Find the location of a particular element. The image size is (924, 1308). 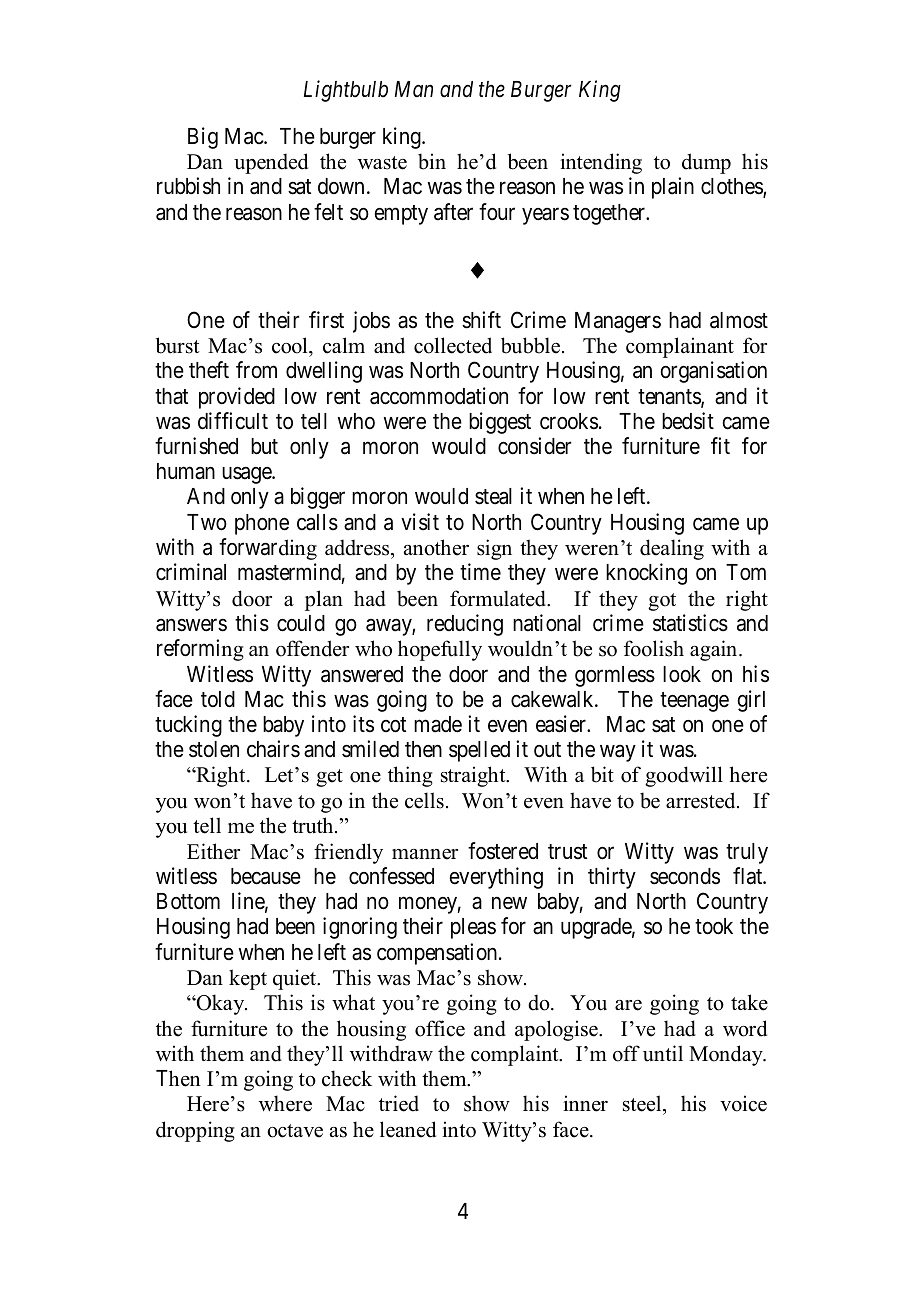

tried is located at coordinates (399, 1103).
